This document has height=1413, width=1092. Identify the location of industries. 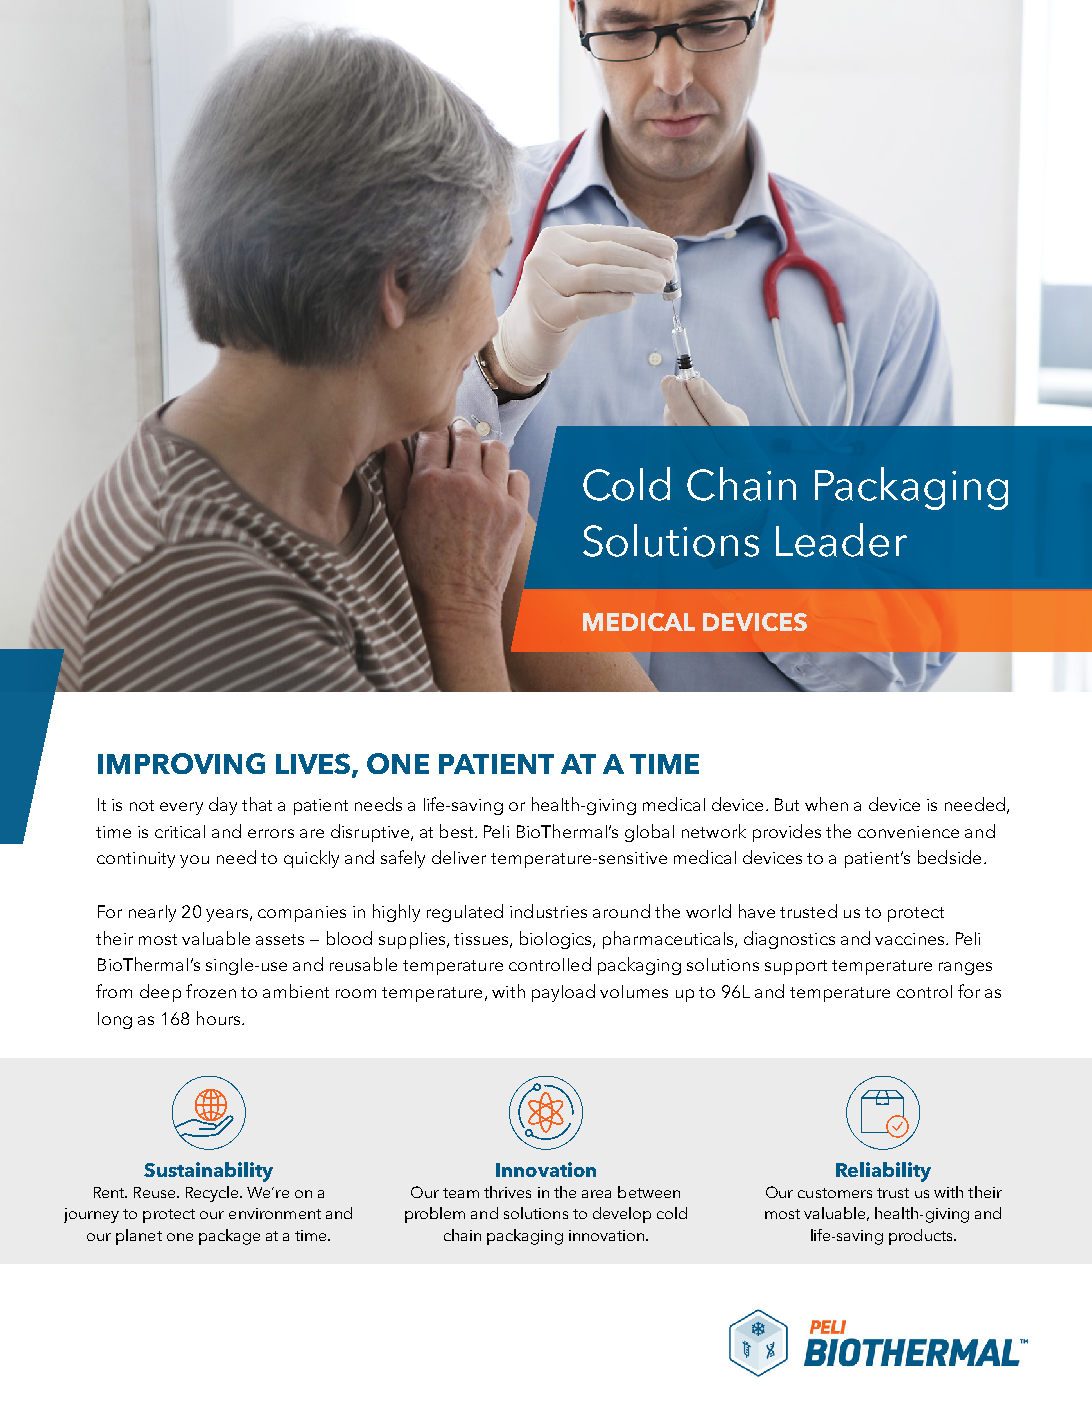
(548, 911).
